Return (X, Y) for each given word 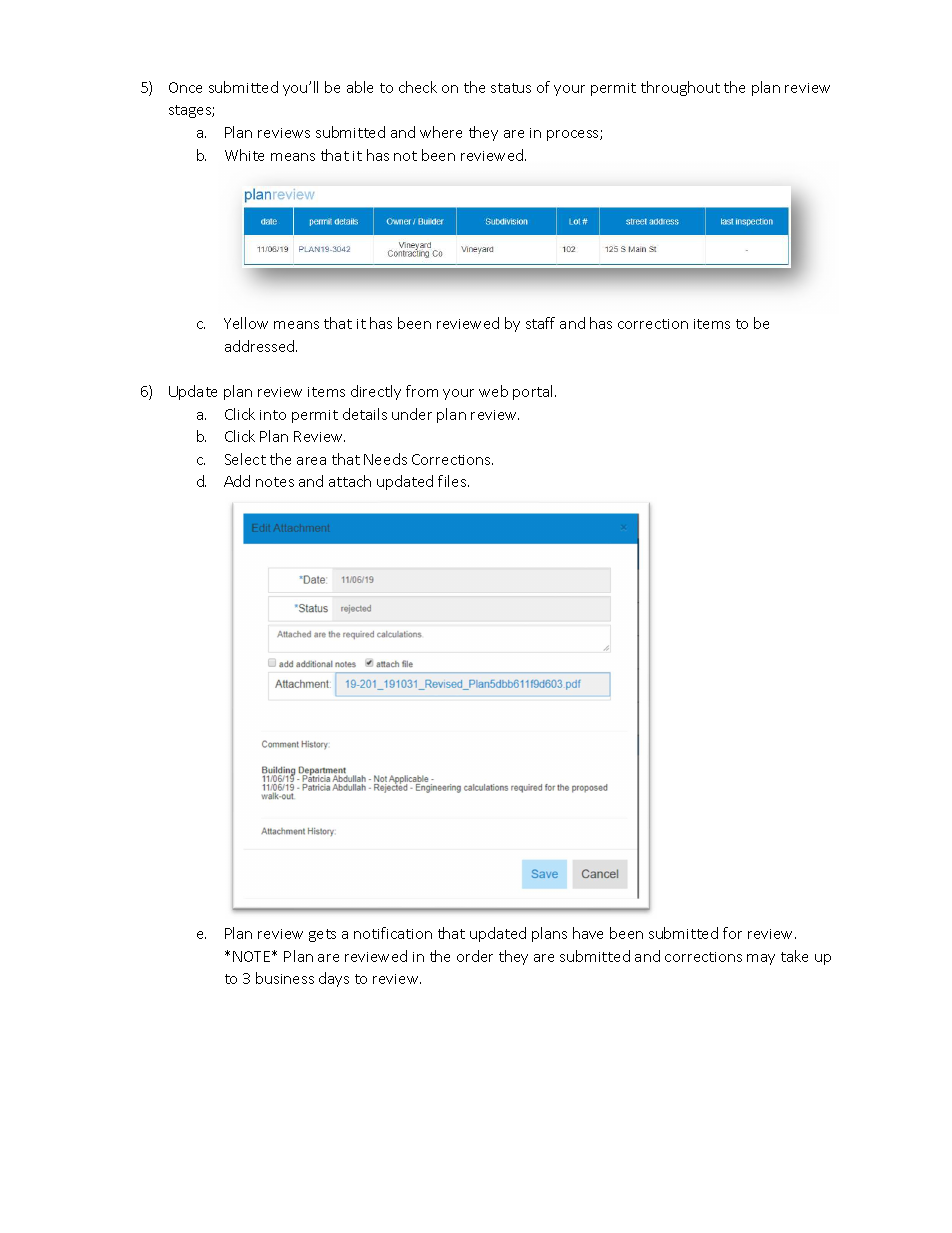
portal (534, 392)
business (285, 978)
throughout (680, 88)
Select (245, 459)
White (244, 155)
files (453, 481)
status (511, 88)
